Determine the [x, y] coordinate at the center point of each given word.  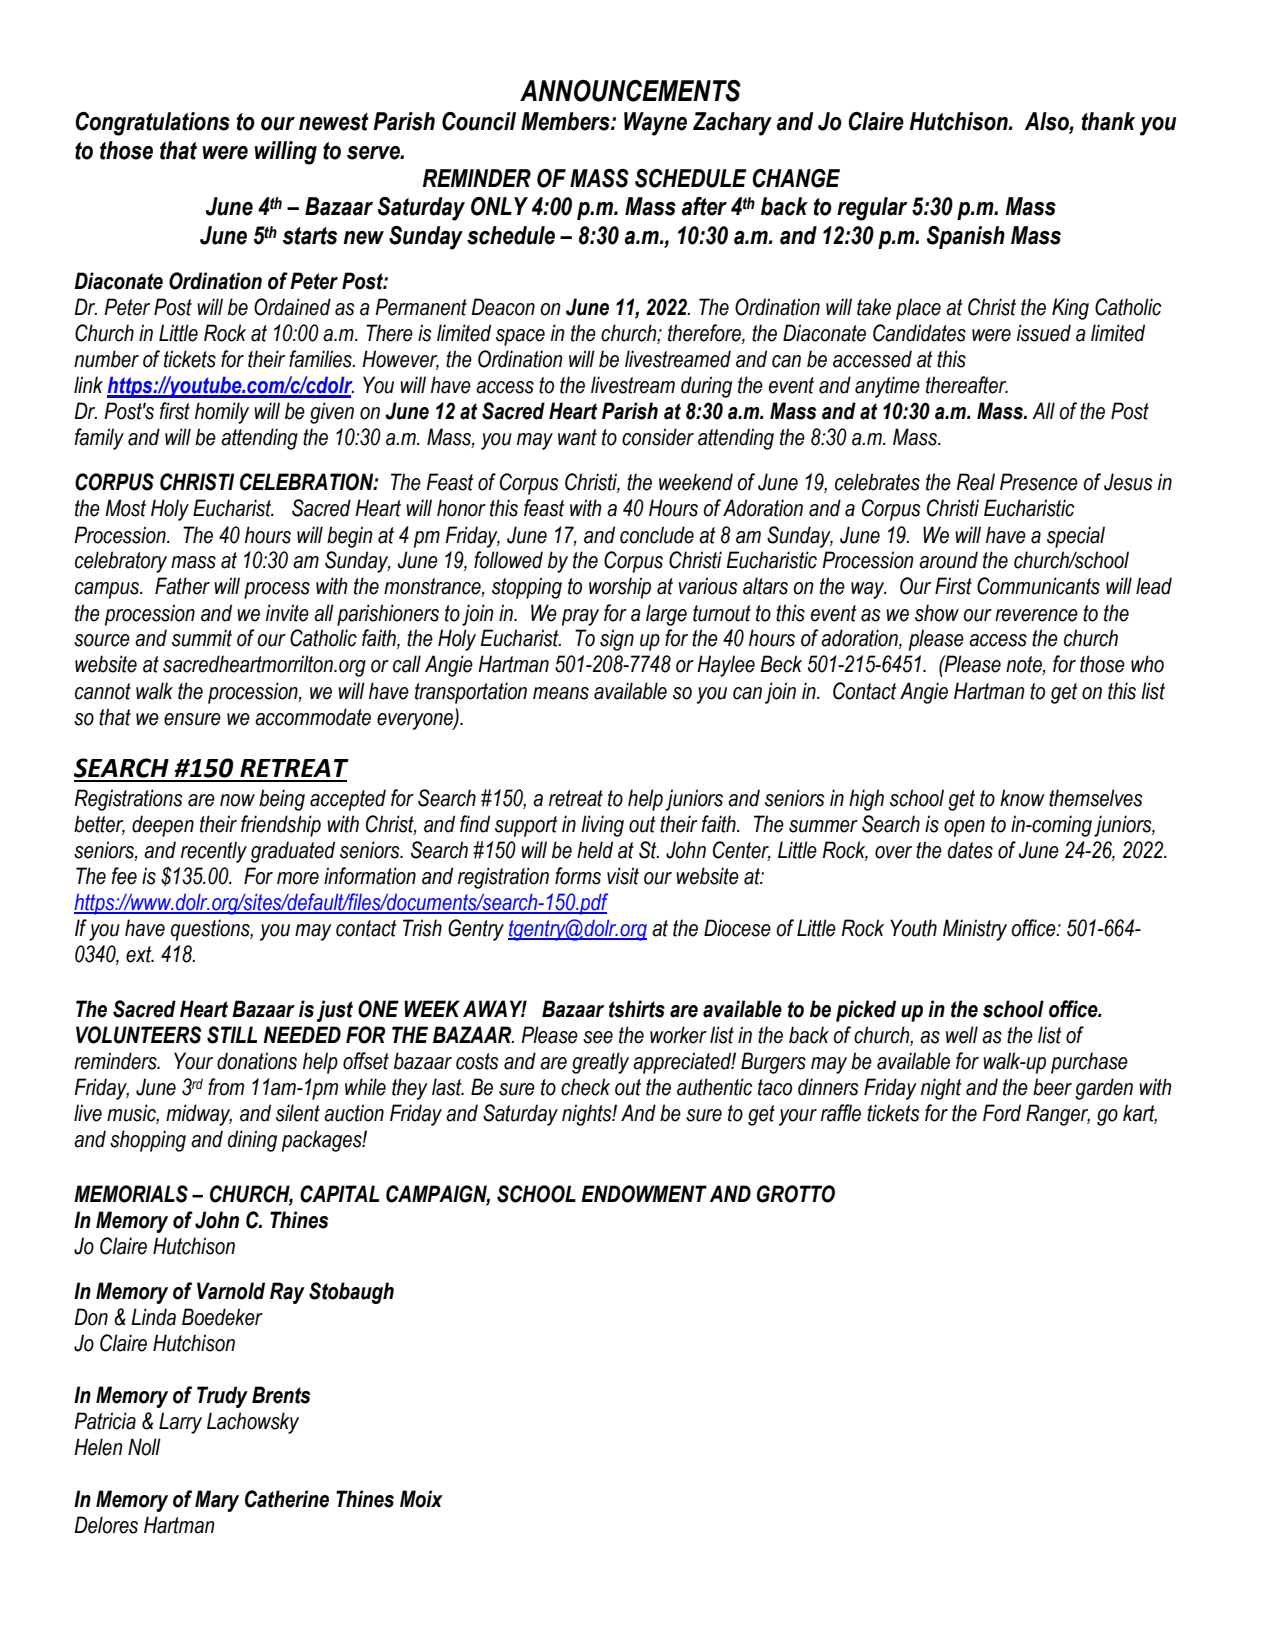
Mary [217, 1501]
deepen [163, 826]
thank [1108, 121]
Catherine [287, 1499]
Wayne [655, 124]
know [1022, 798]
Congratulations [152, 124]
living [602, 826]
